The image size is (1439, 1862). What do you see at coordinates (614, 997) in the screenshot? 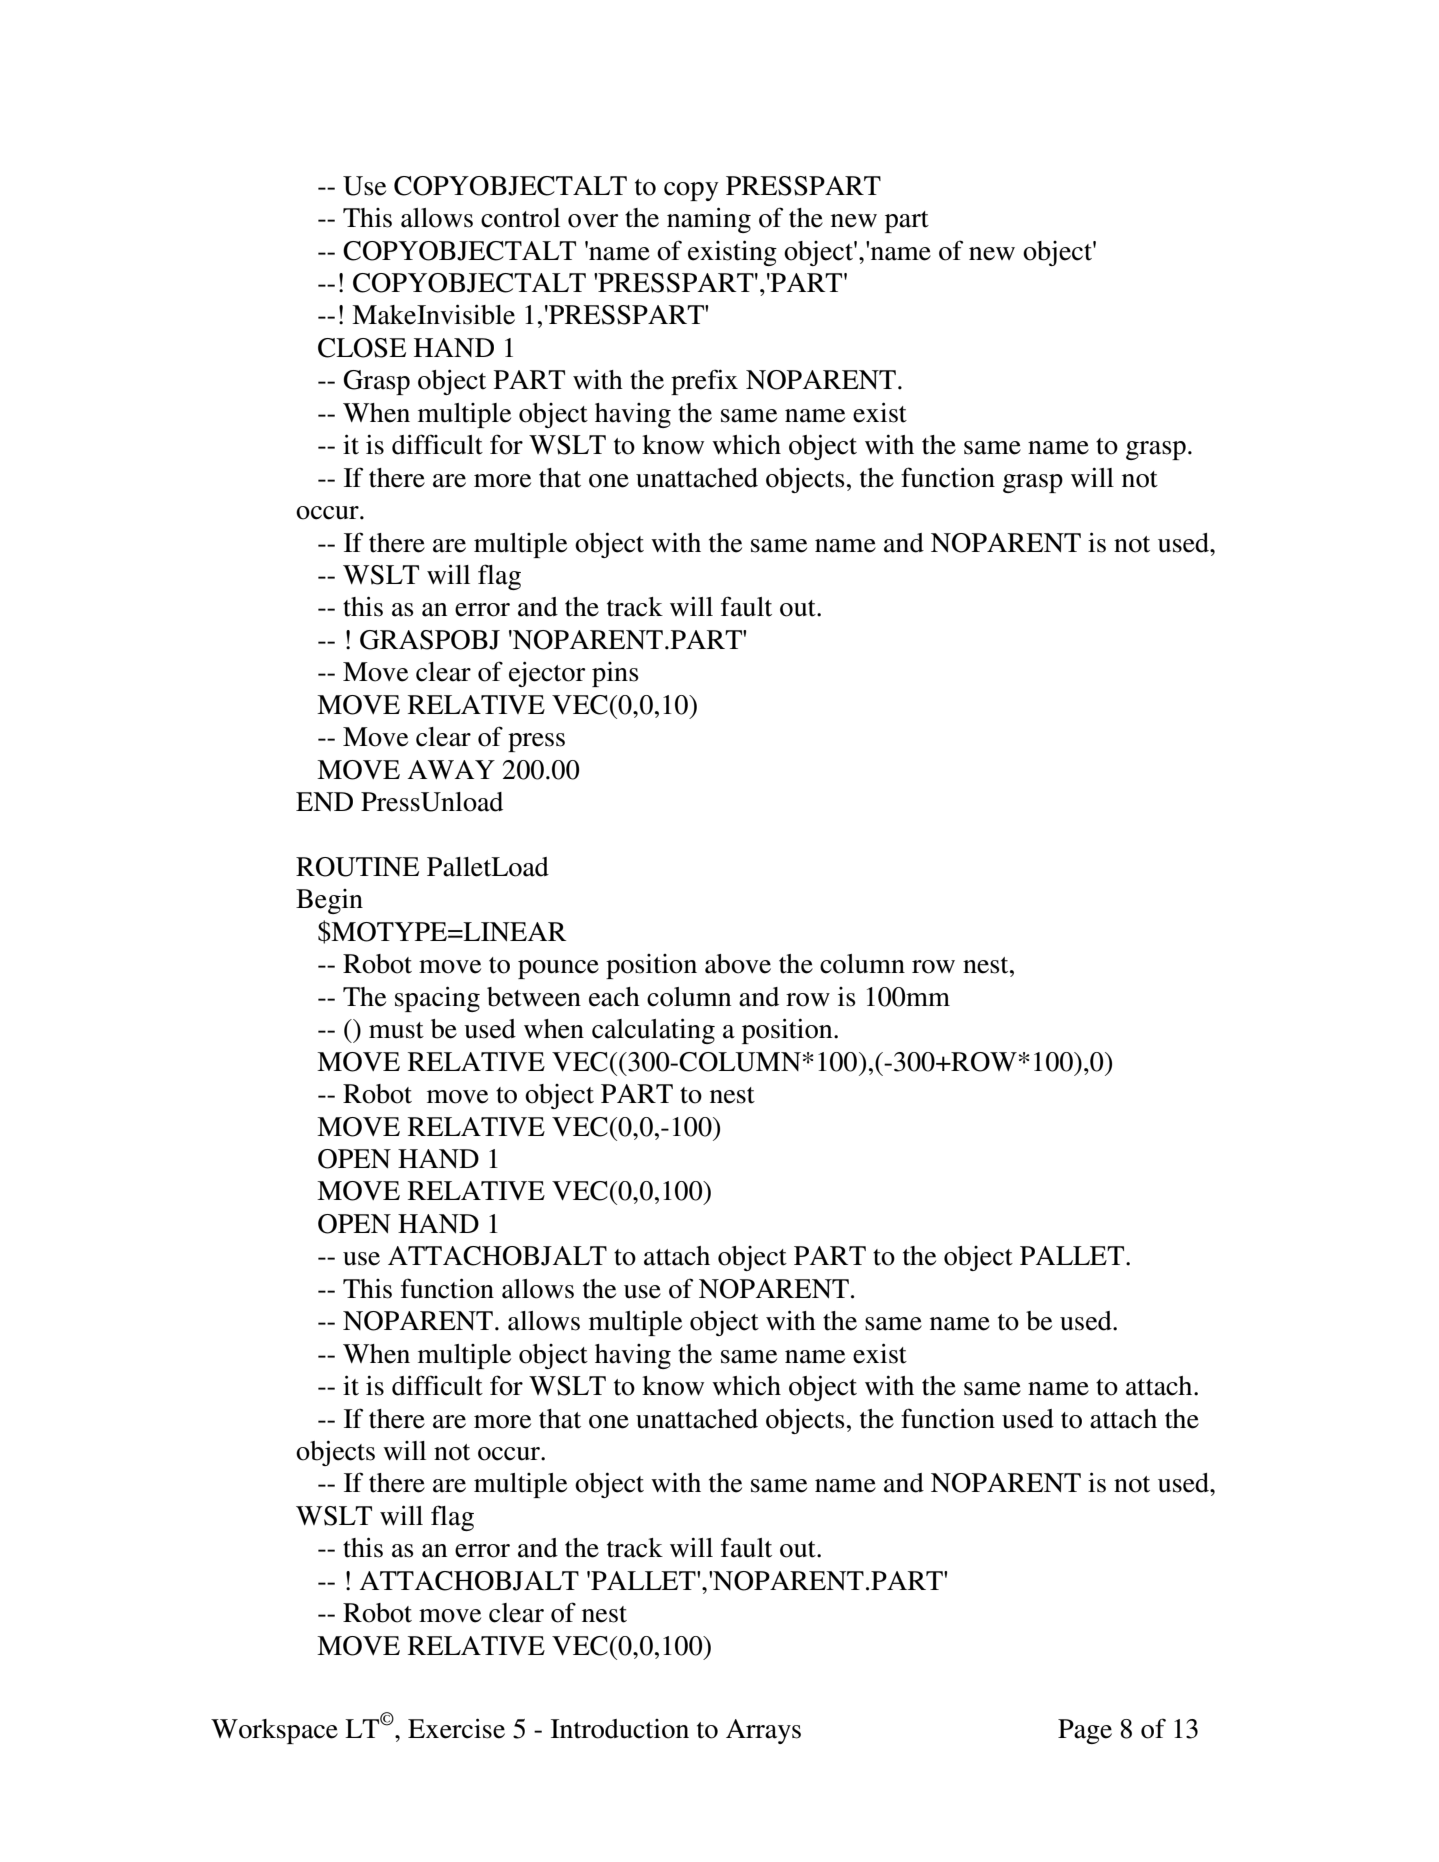
I see `each` at bounding box center [614, 997].
